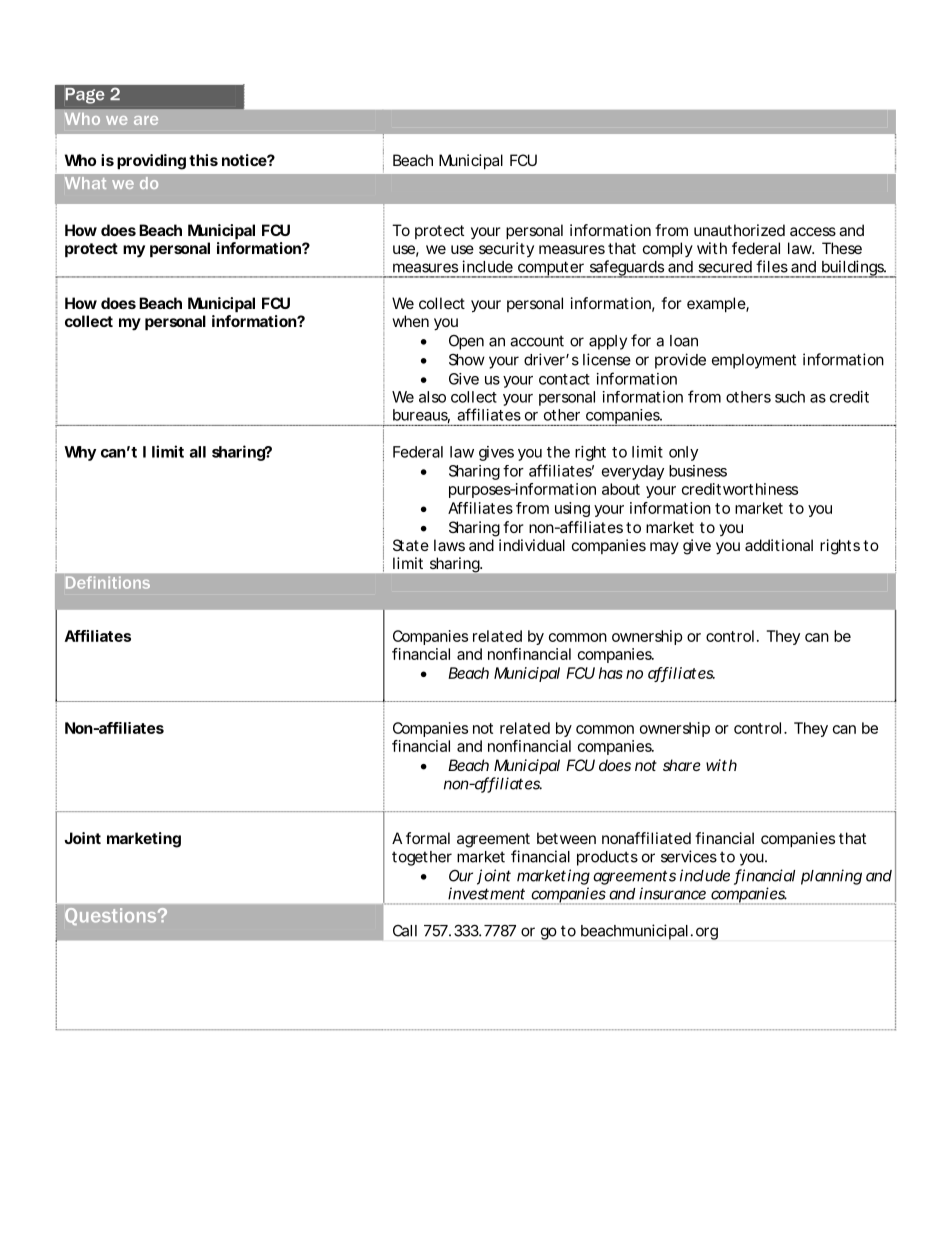 The width and height of the screenshot is (952, 1233). What do you see at coordinates (611, 673) in the screenshot?
I see `has` at bounding box center [611, 673].
